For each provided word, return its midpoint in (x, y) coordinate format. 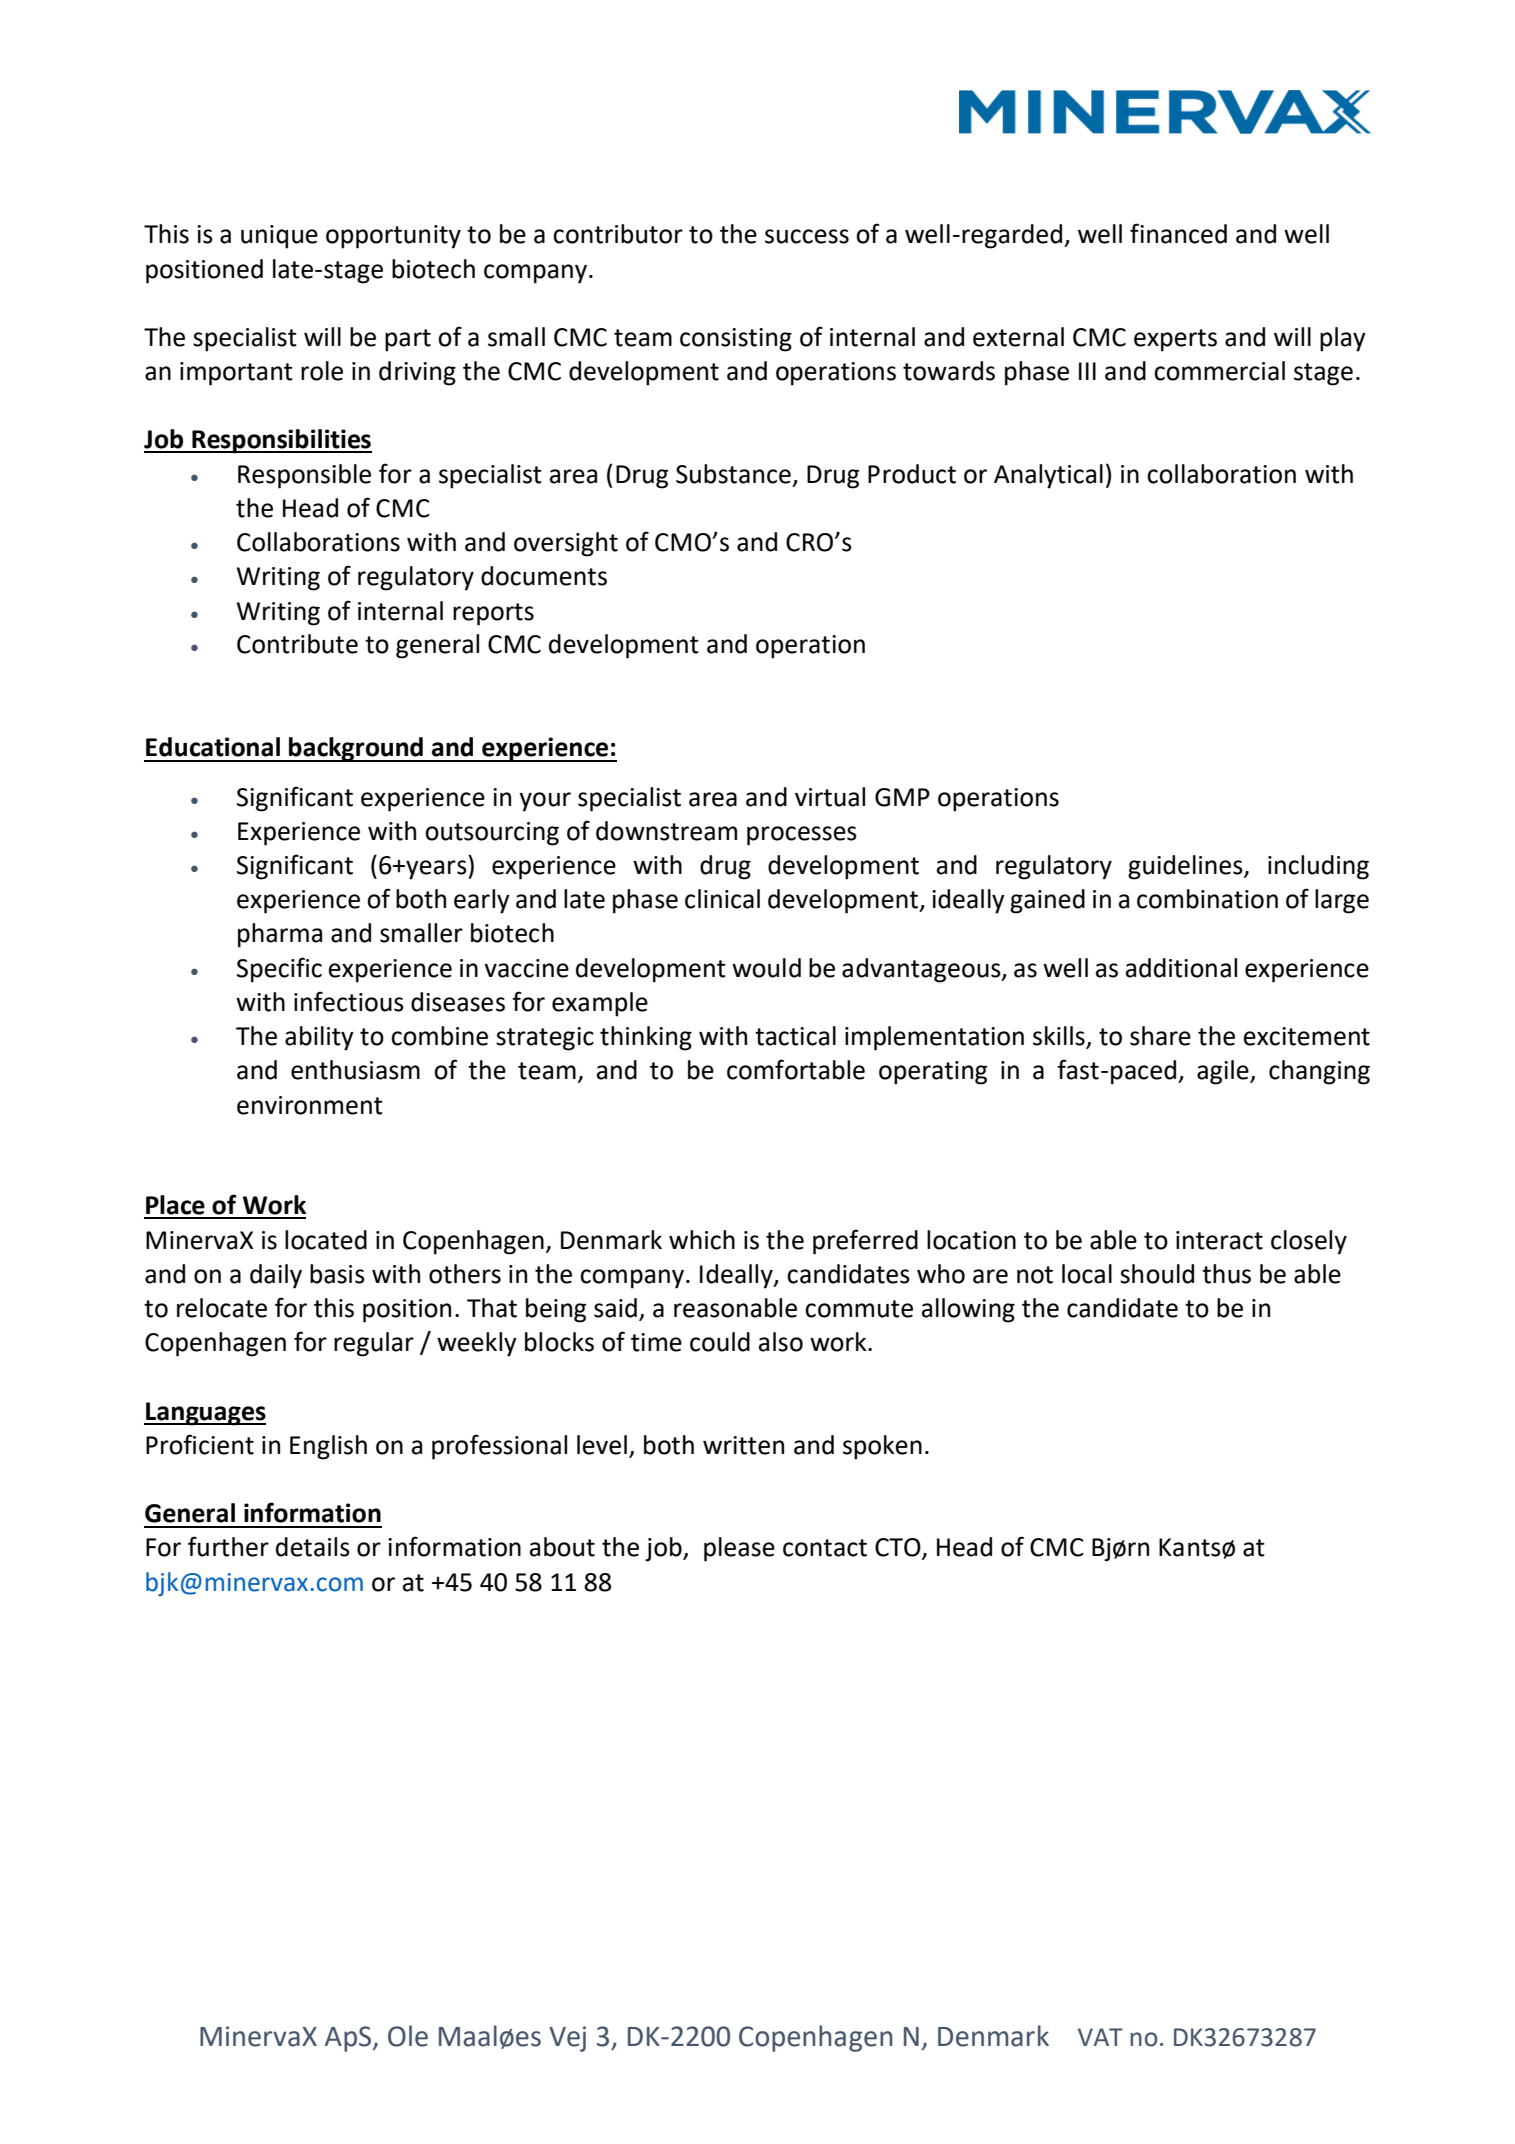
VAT (1100, 2037)
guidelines (1186, 867)
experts (1175, 340)
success (807, 236)
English (328, 1447)
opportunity (393, 237)
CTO (899, 1548)
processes (802, 836)
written (743, 1445)
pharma (280, 935)
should (1157, 1274)
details (313, 1547)
